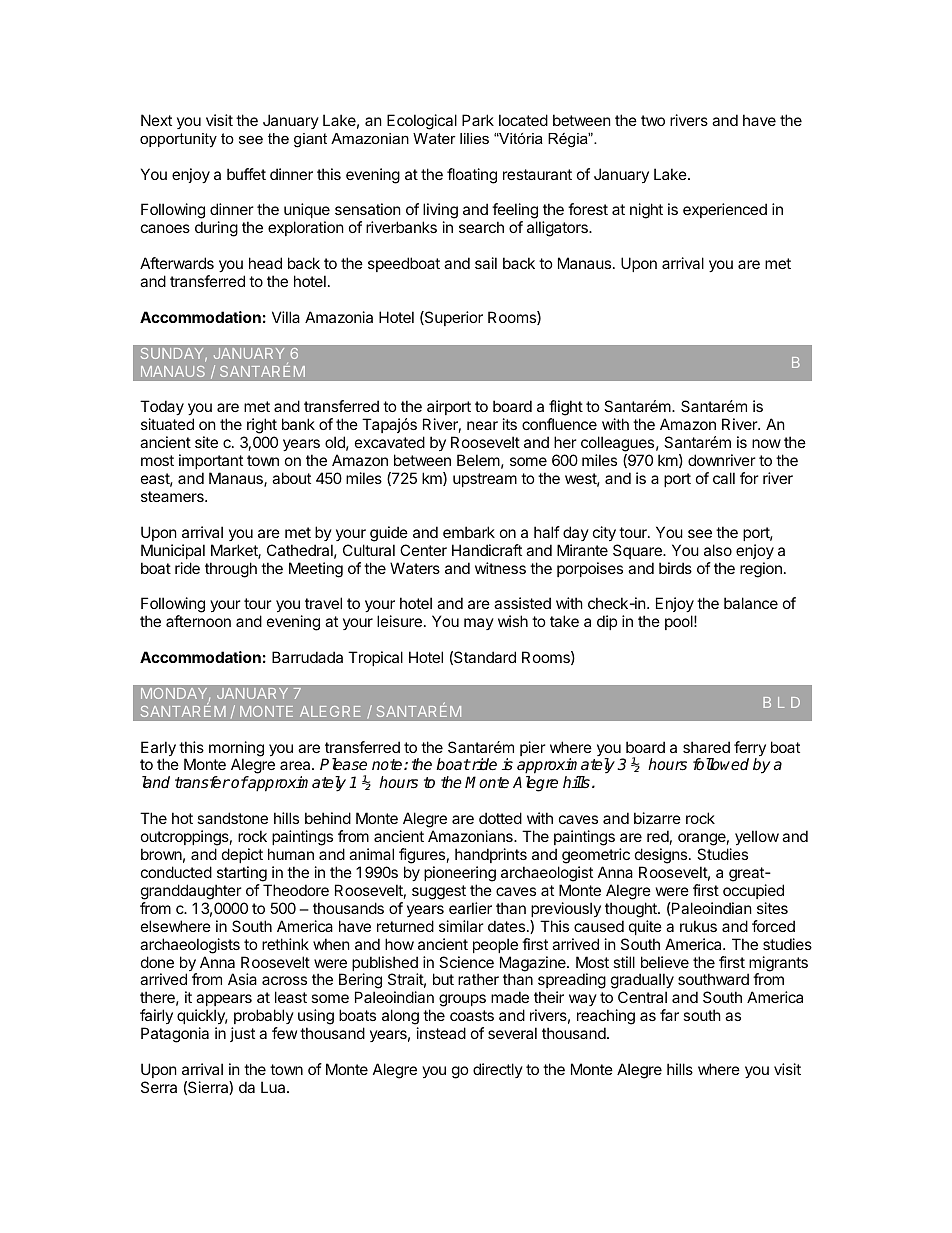 The height and width of the screenshot is (1233, 952). I want to click on just, so click(242, 1034).
